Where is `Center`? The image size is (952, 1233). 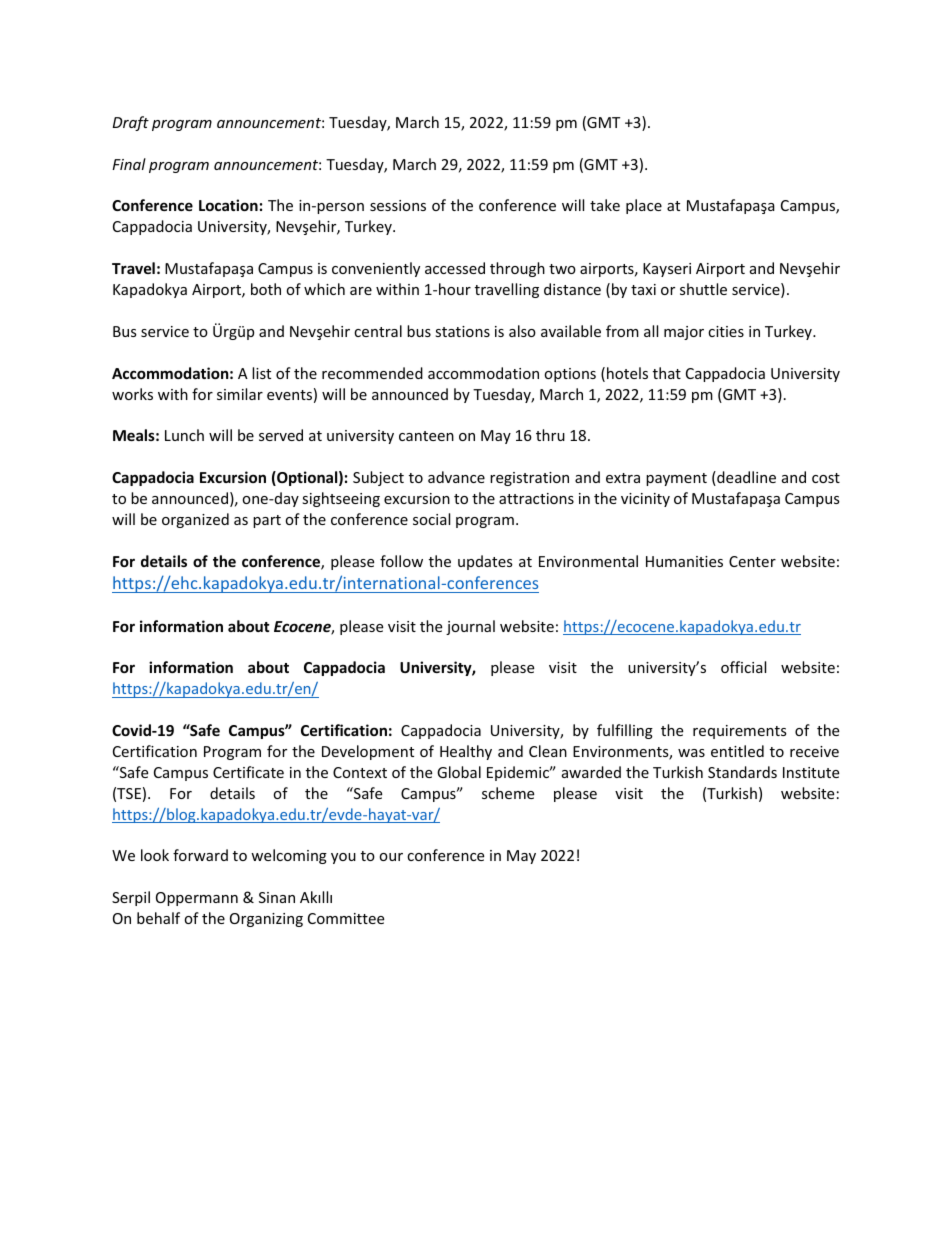
Center is located at coordinates (752, 561).
